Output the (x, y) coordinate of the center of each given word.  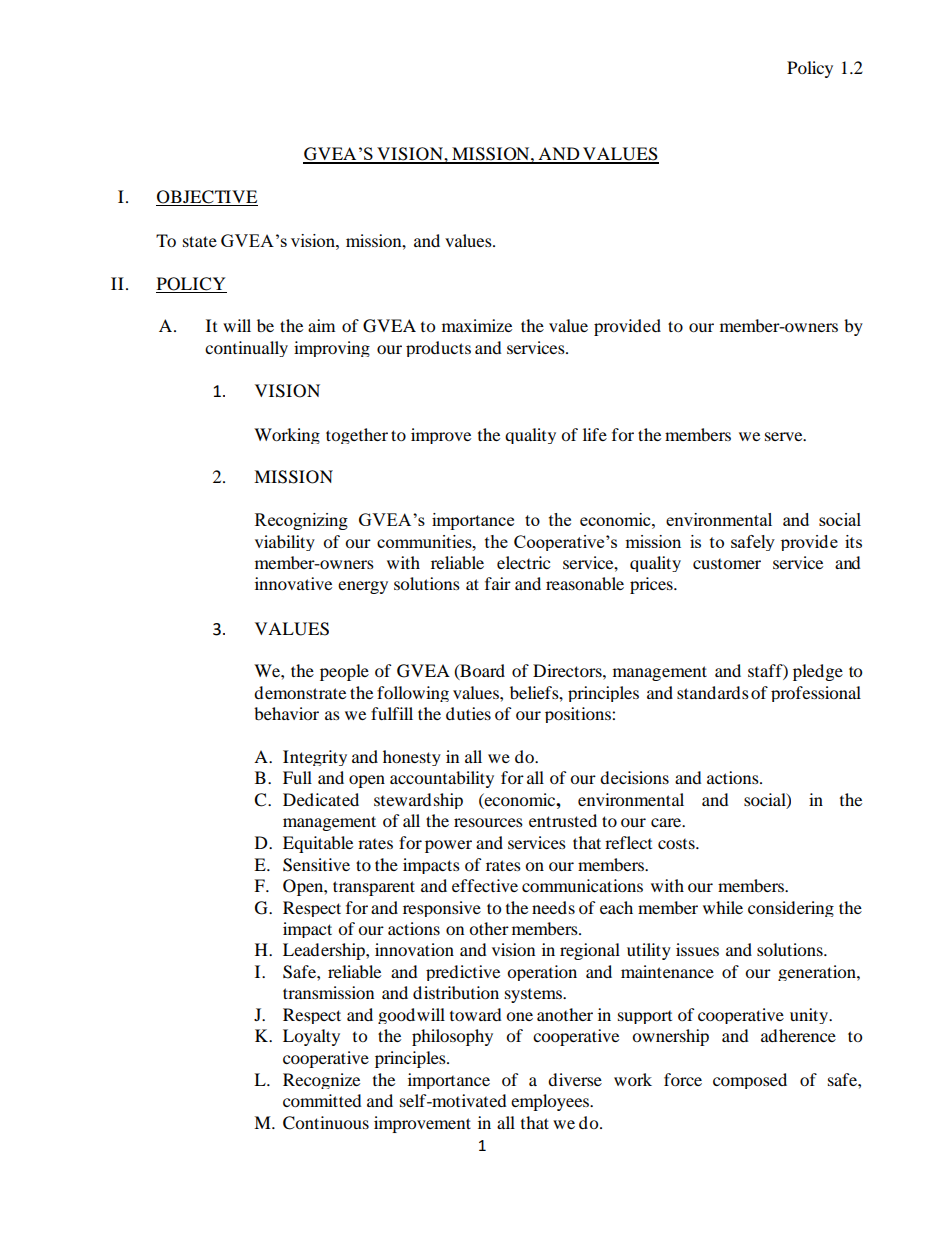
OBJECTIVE (207, 198)
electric (523, 562)
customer (727, 564)
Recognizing (301, 521)
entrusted (563, 820)
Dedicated (321, 799)
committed (322, 1100)
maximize (477, 325)
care (667, 822)
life (595, 434)
